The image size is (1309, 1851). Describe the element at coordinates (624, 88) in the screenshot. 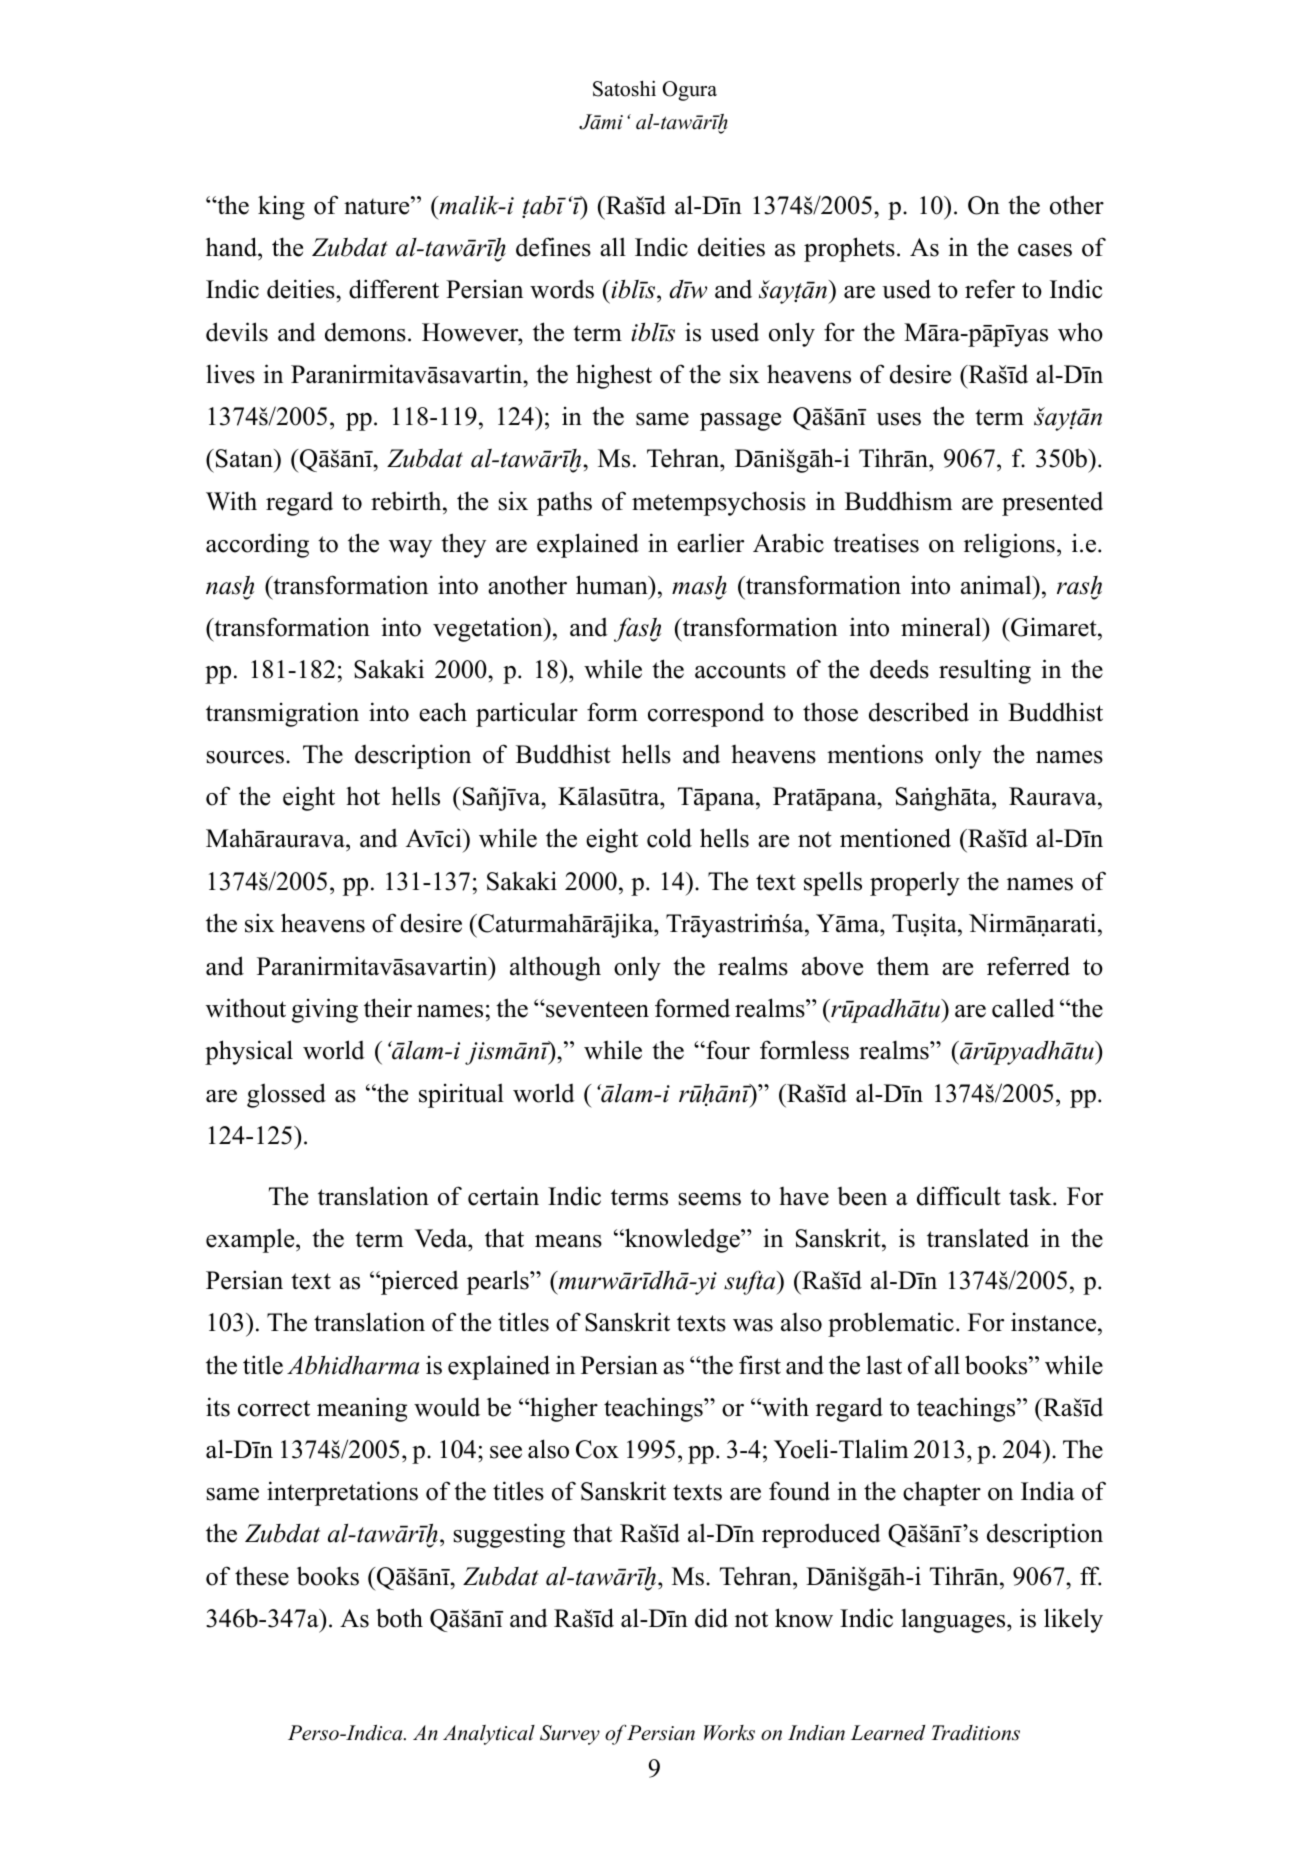

I see `Satoshi` at that location.
